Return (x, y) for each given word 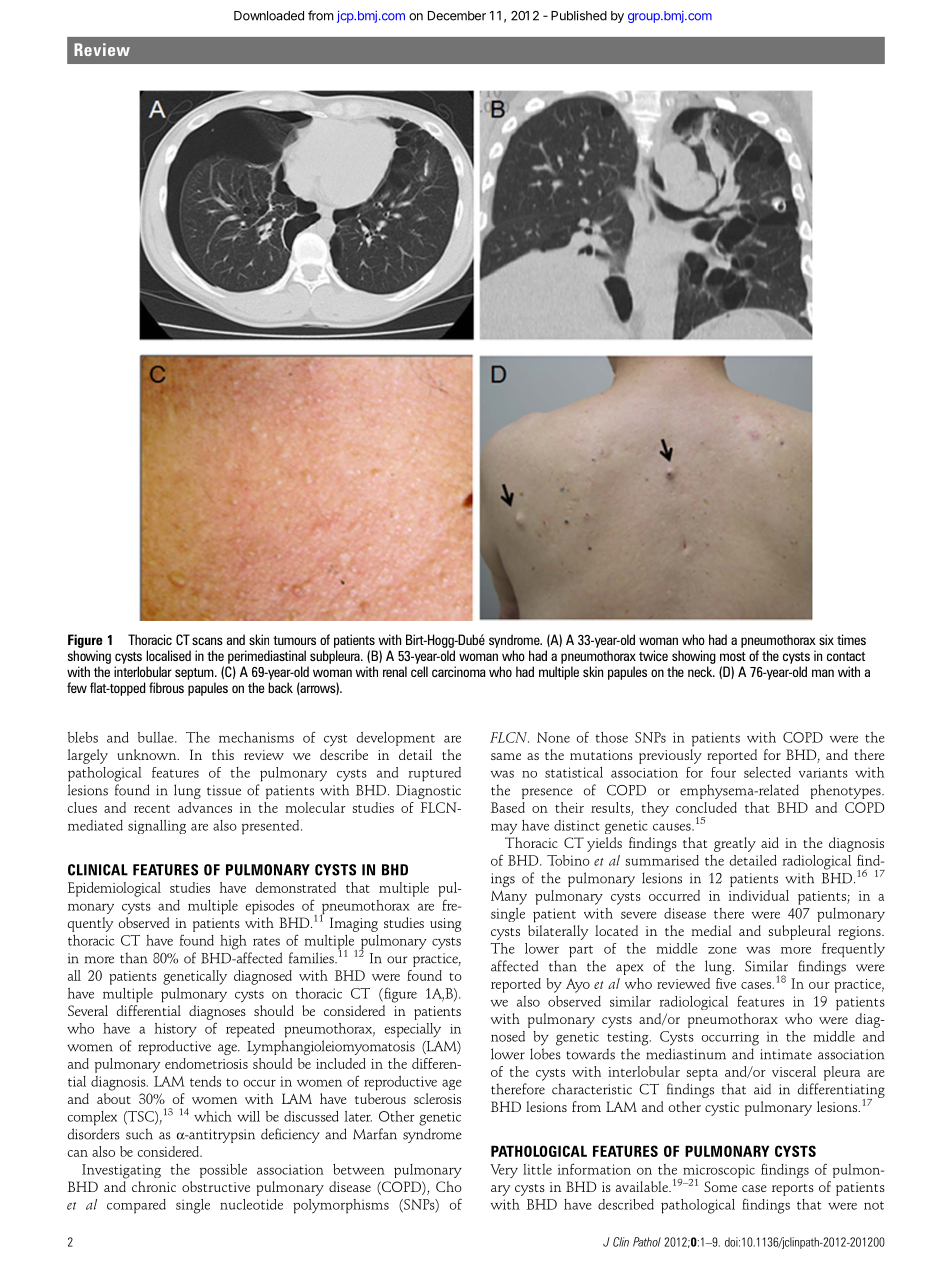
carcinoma (459, 671)
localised (168, 655)
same (506, 756)
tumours (294, 640)
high (233, 942)
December (457, 16)
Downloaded (269, 16)
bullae (157, 737)
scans (207, 641)
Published (579, 15)
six (826, 639)
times (851, 639)
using (445, 925)
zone (722, 950)
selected (767, 772)
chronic (154, 1186)
